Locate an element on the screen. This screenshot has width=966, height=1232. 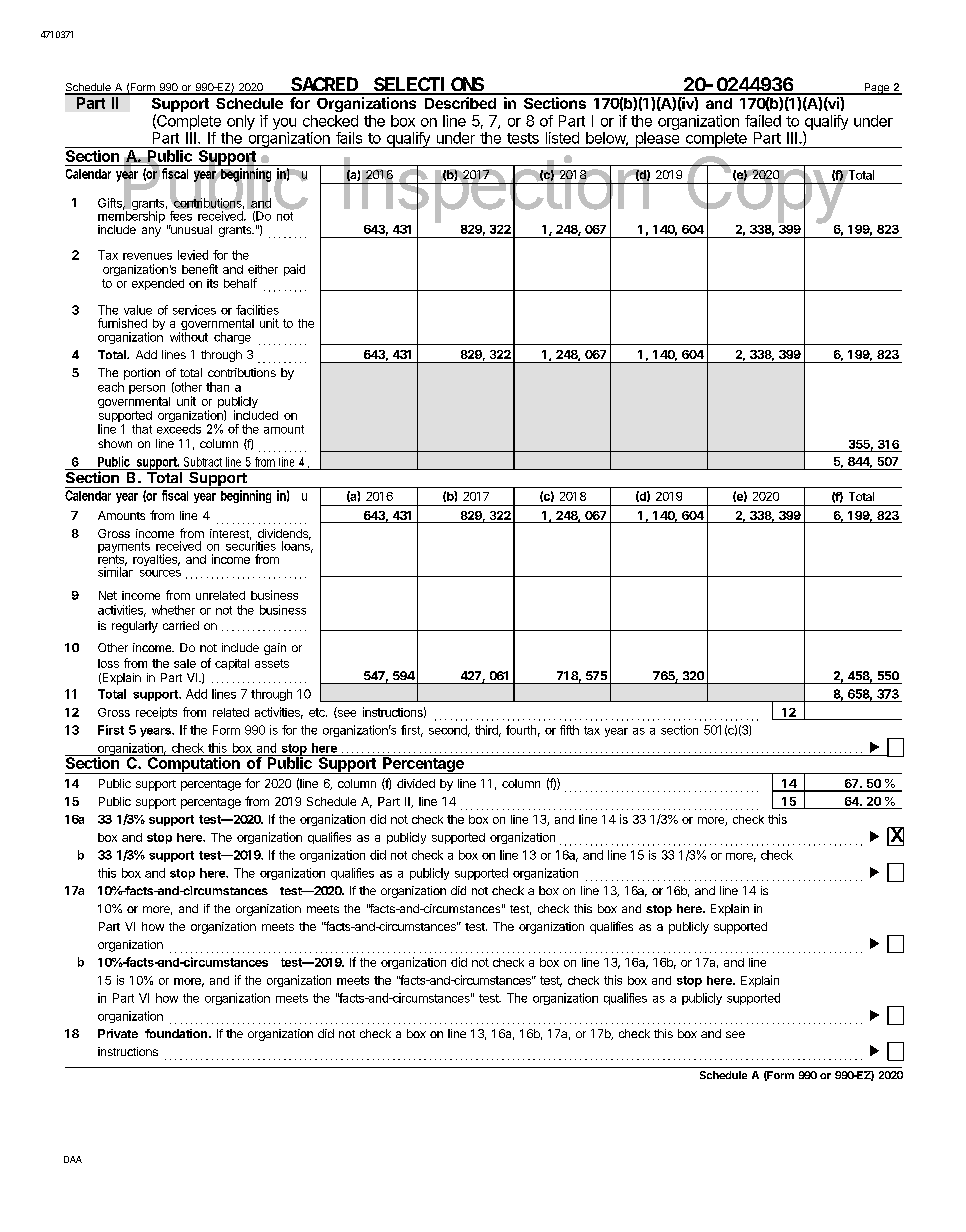
facilities is located at coordinates (257, 310).
